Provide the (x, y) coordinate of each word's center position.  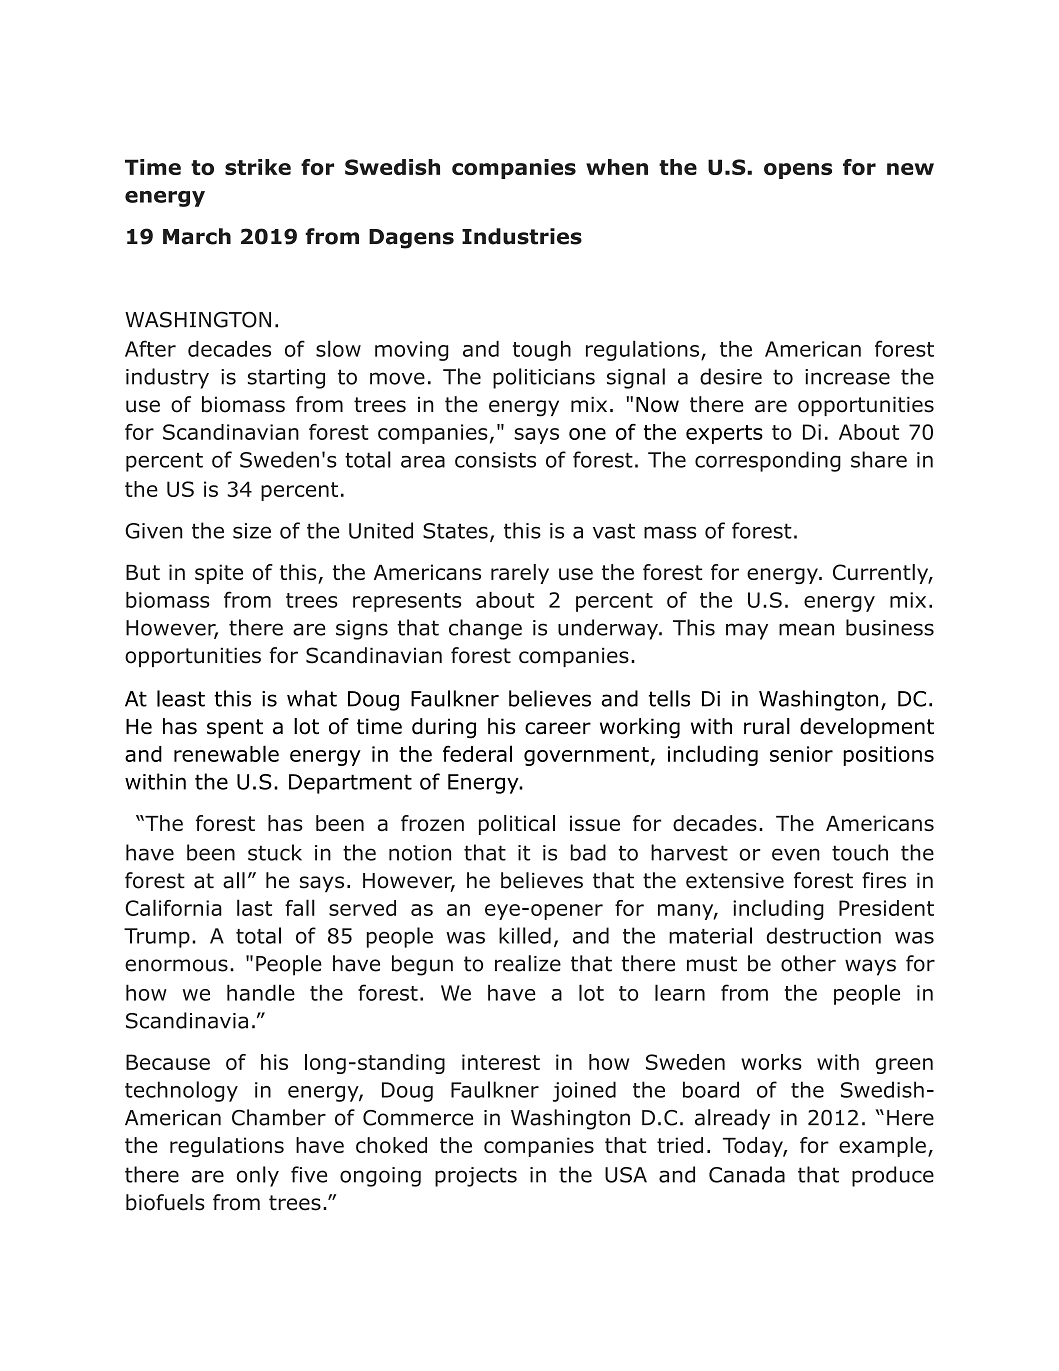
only (258, 1176)
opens (798, 171)
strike (258, 167)
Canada (747, 1174)
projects (476, 1177)
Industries (522, 236)
